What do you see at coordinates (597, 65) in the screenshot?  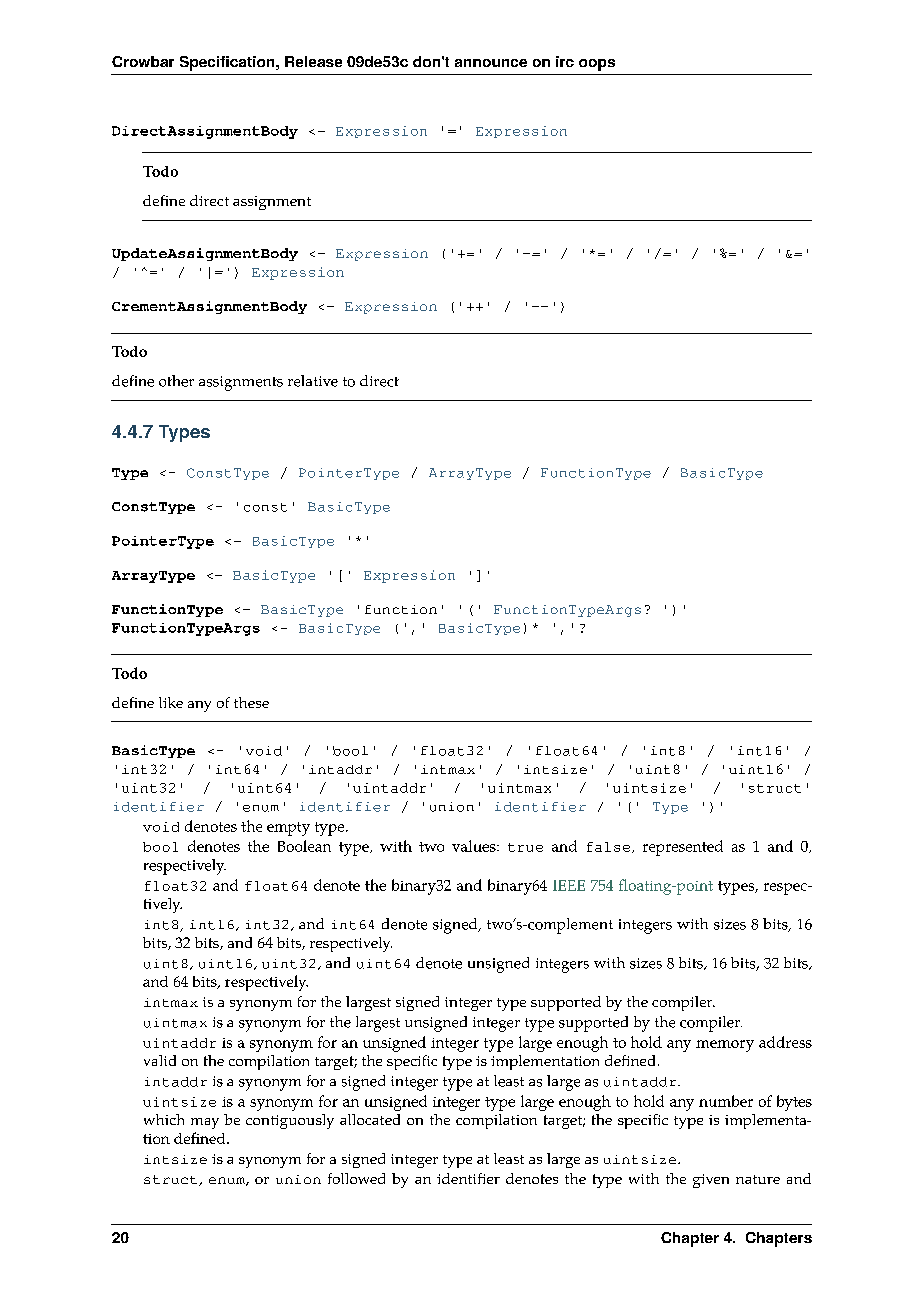 I see `oops` at bounding box center [597, 65].
